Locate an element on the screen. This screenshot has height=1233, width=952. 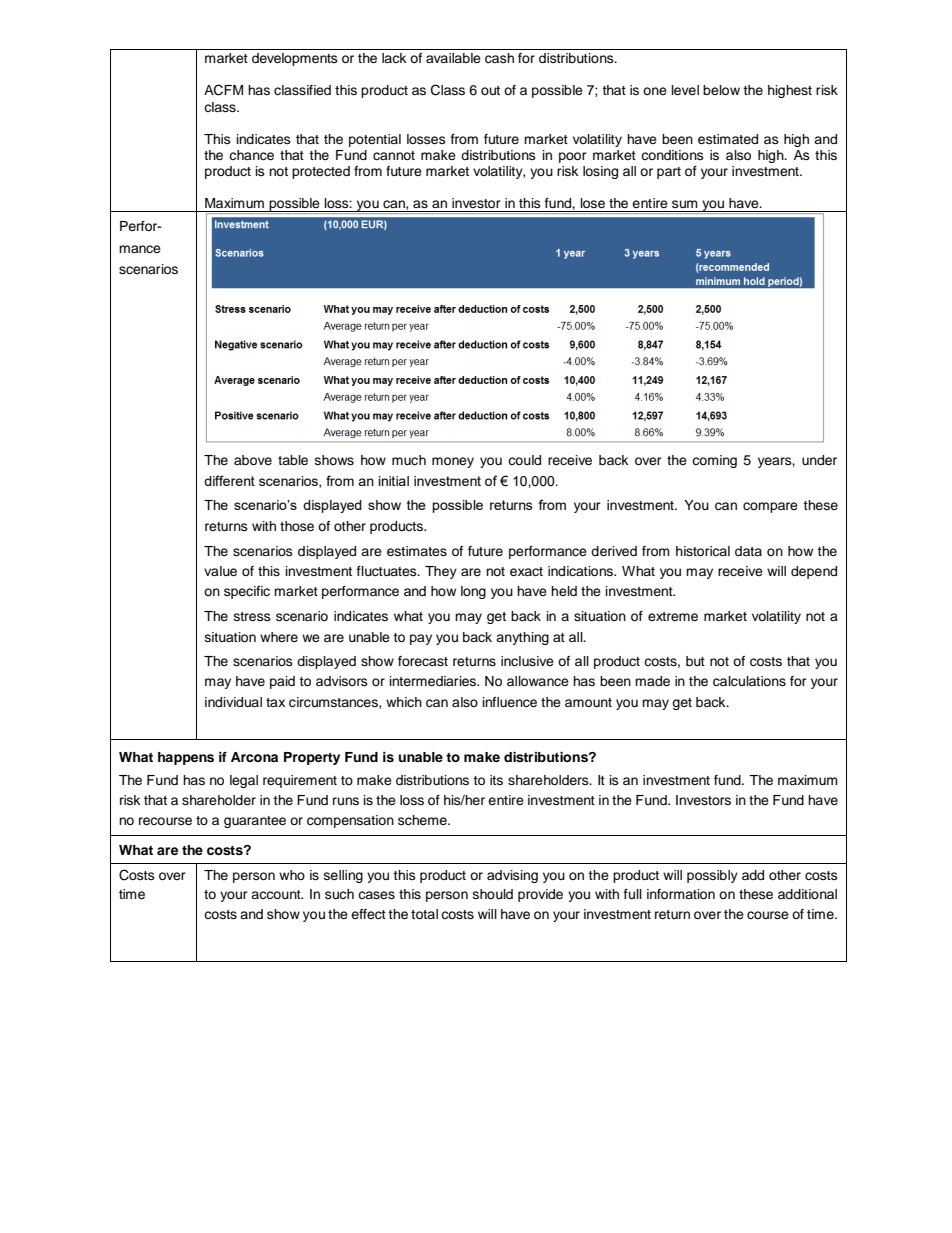
out is located at coordinates (490, 90).
